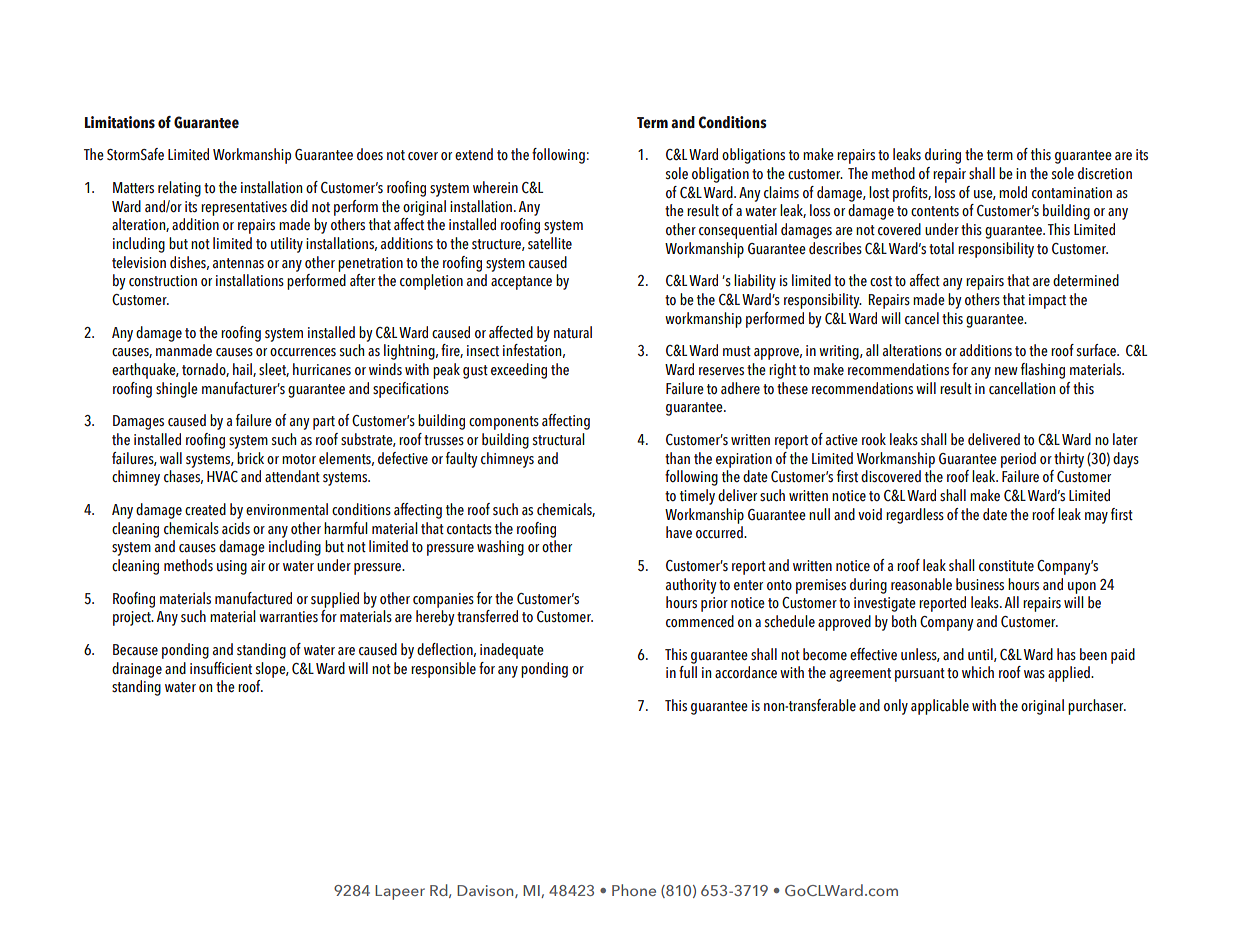 This screenshot has height=952, width=1233. What do you see at coordinates (179, 189) in the screenshot?
I see `relating` at bounding box center [179, 189].
